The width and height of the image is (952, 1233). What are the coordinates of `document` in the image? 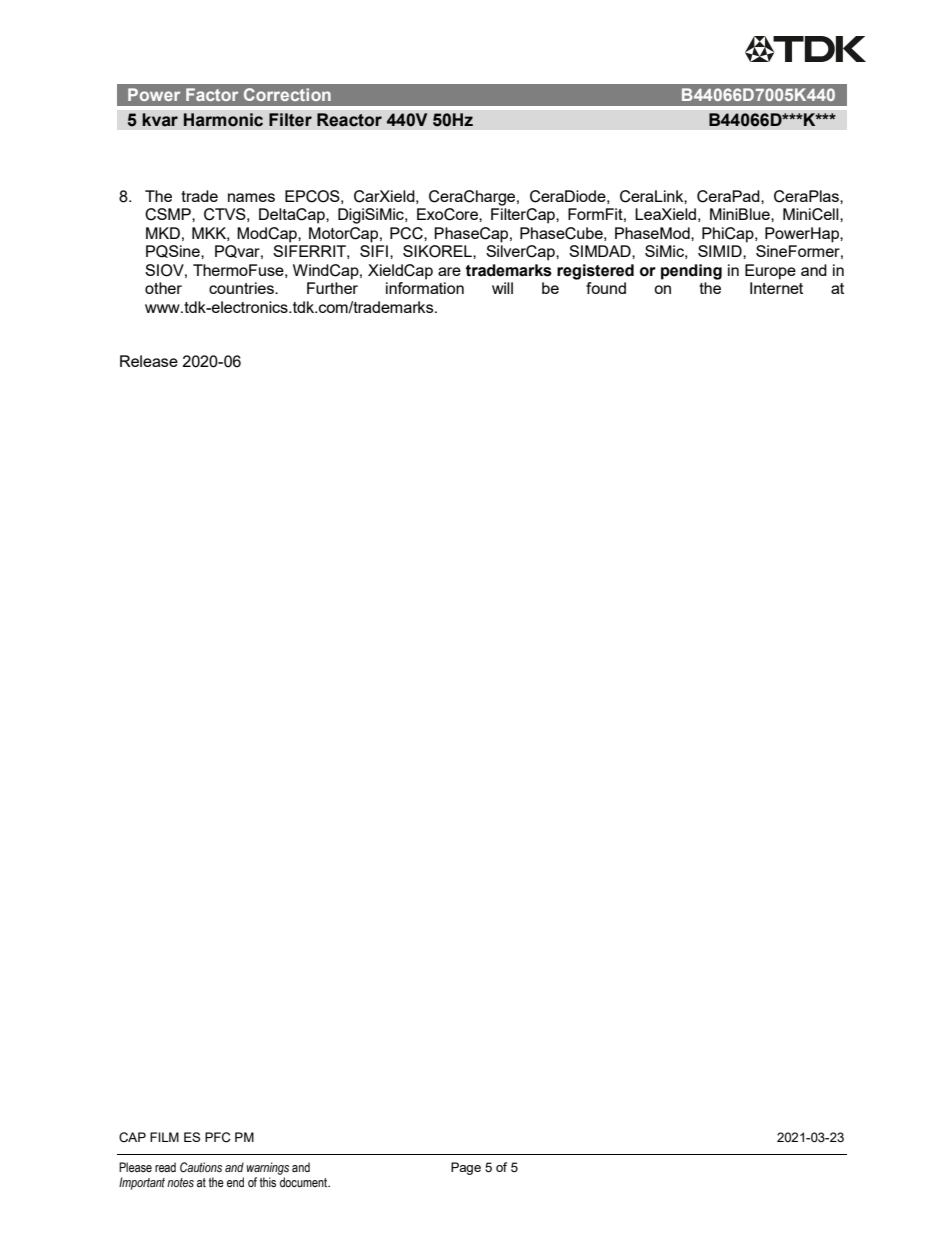 It's located at (305, 1182).
